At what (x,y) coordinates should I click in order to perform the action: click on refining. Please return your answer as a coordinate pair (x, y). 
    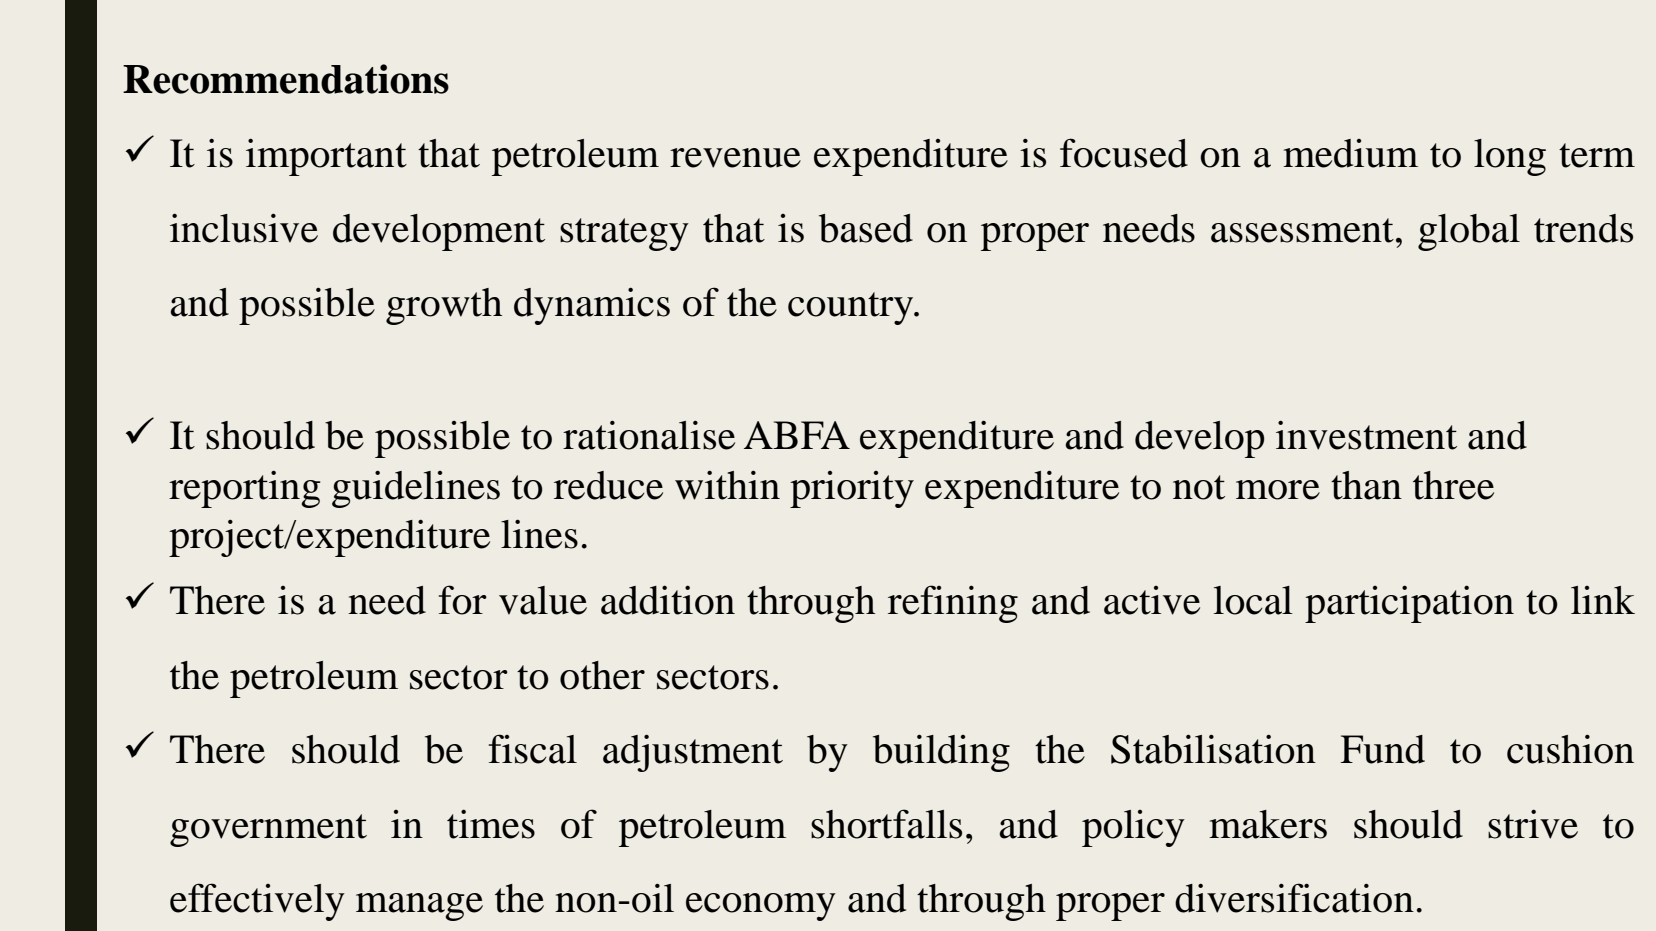
    Looking at the image, I should click on (953, 604).
